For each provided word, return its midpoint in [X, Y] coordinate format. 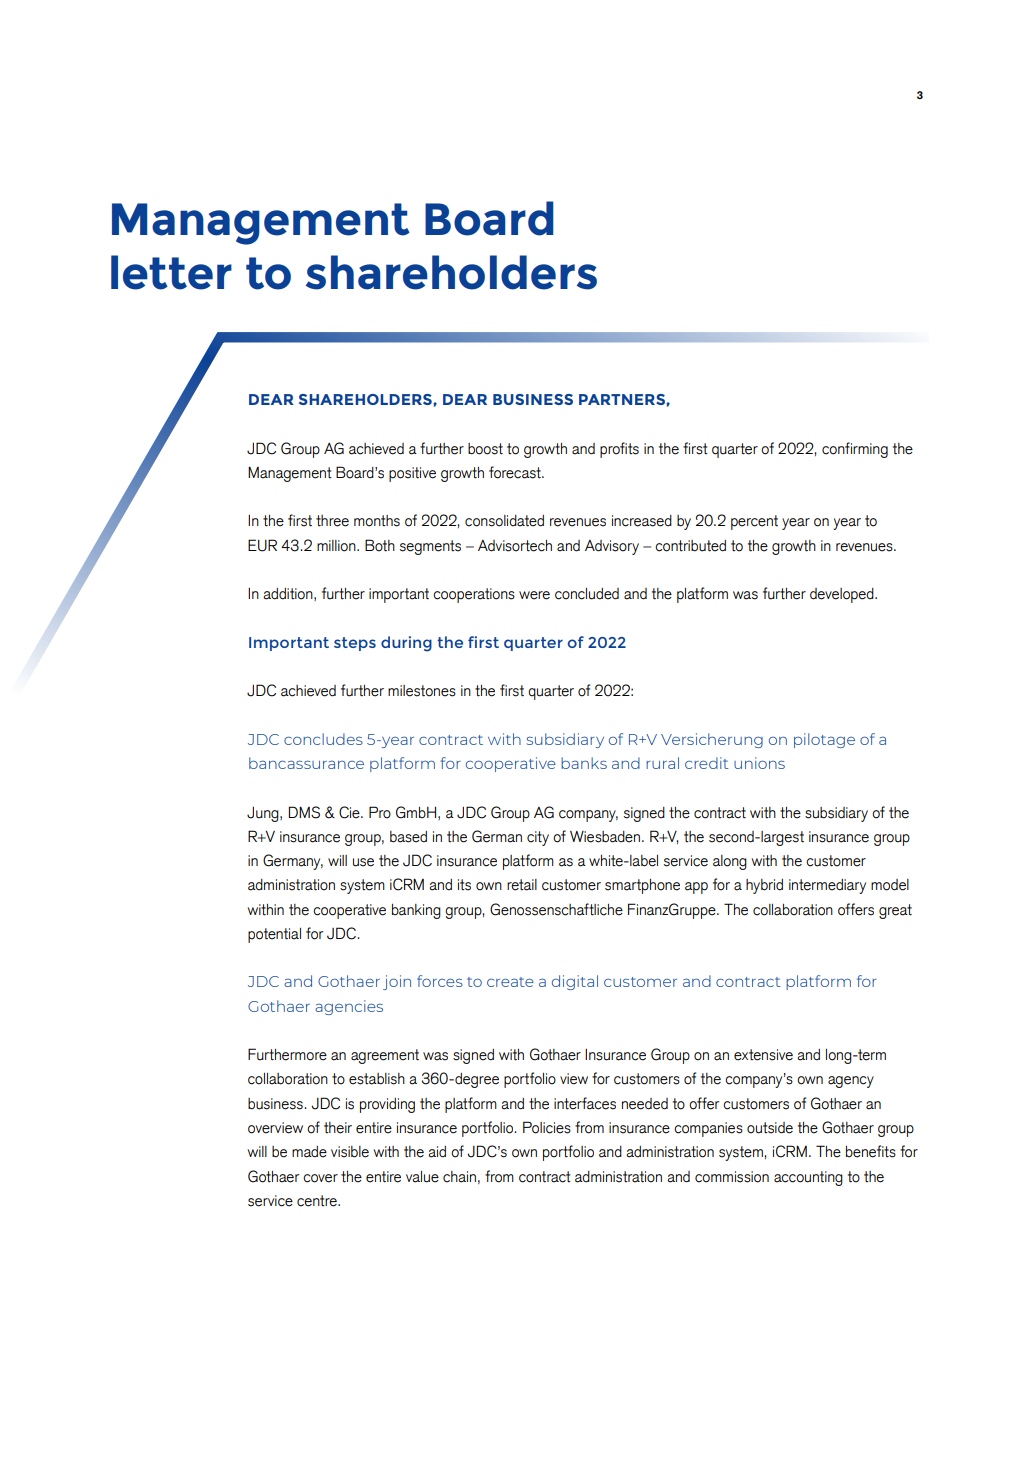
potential [274, 935]
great [895, 911]
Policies [547, 1127]
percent [754, 522]
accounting [808, 1178]
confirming [855, 450]
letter [171, 272]
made [309, 1152]
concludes [323, 739]
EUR [262, 545]
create [510, 982]
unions [759, 763]
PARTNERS [623, 399]
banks [584, 763]
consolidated [504, 521]
